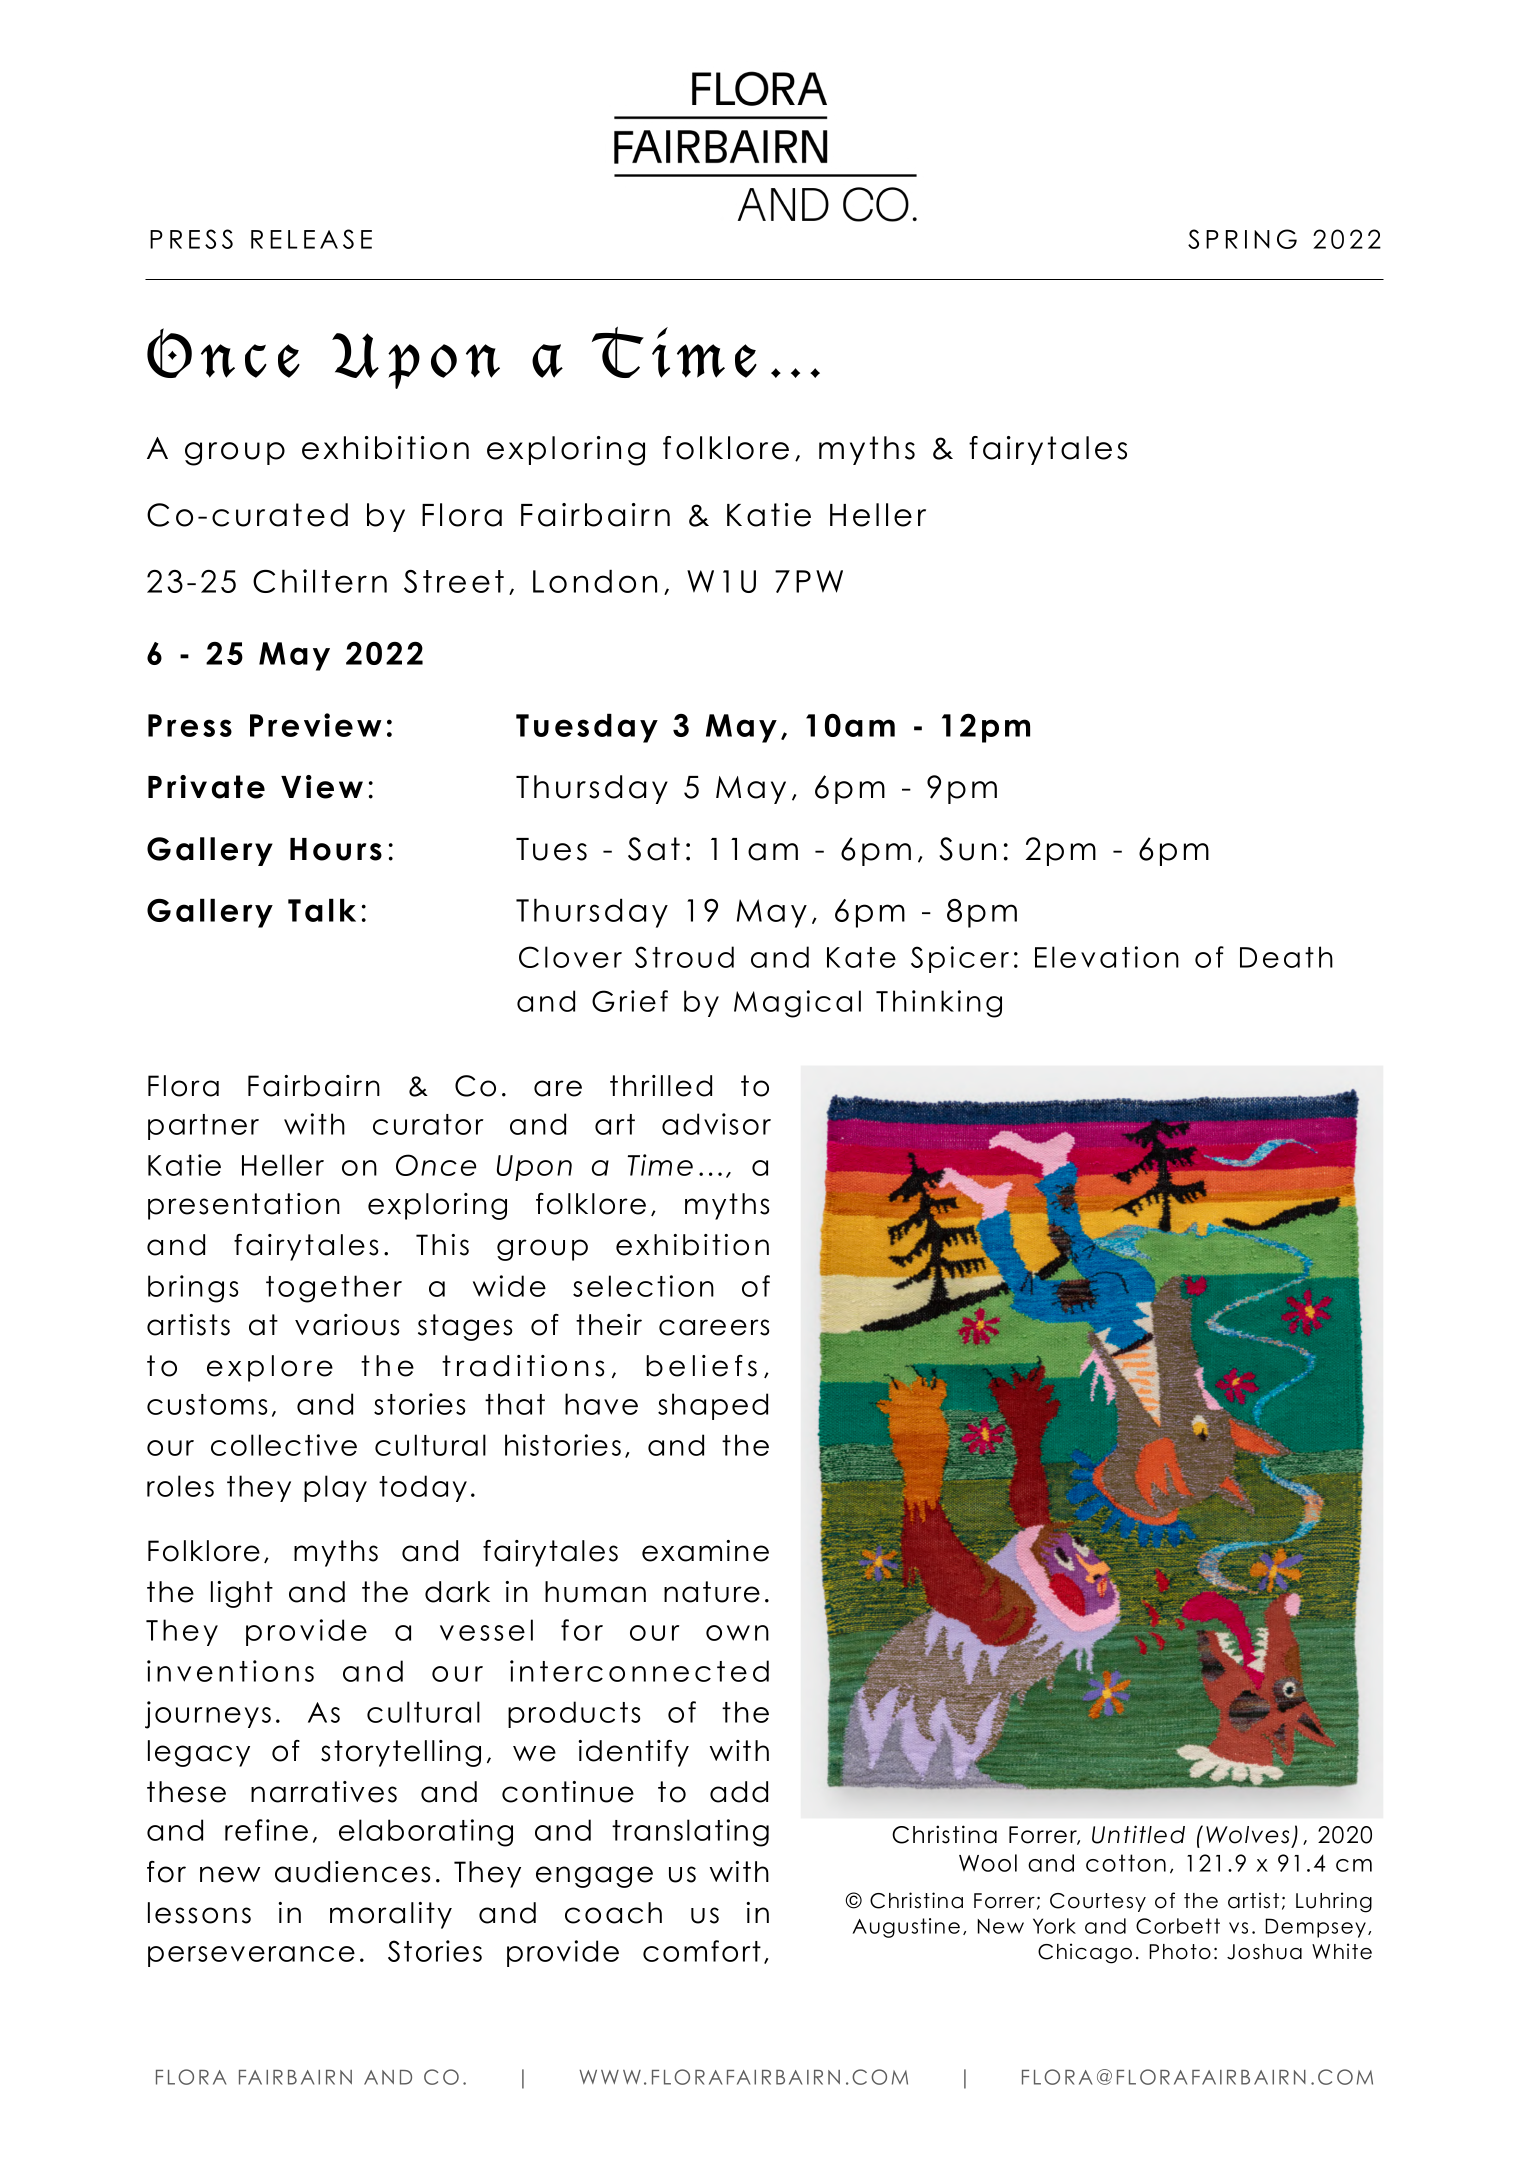  I want to click on Corbett, so click(1178, 1926).
